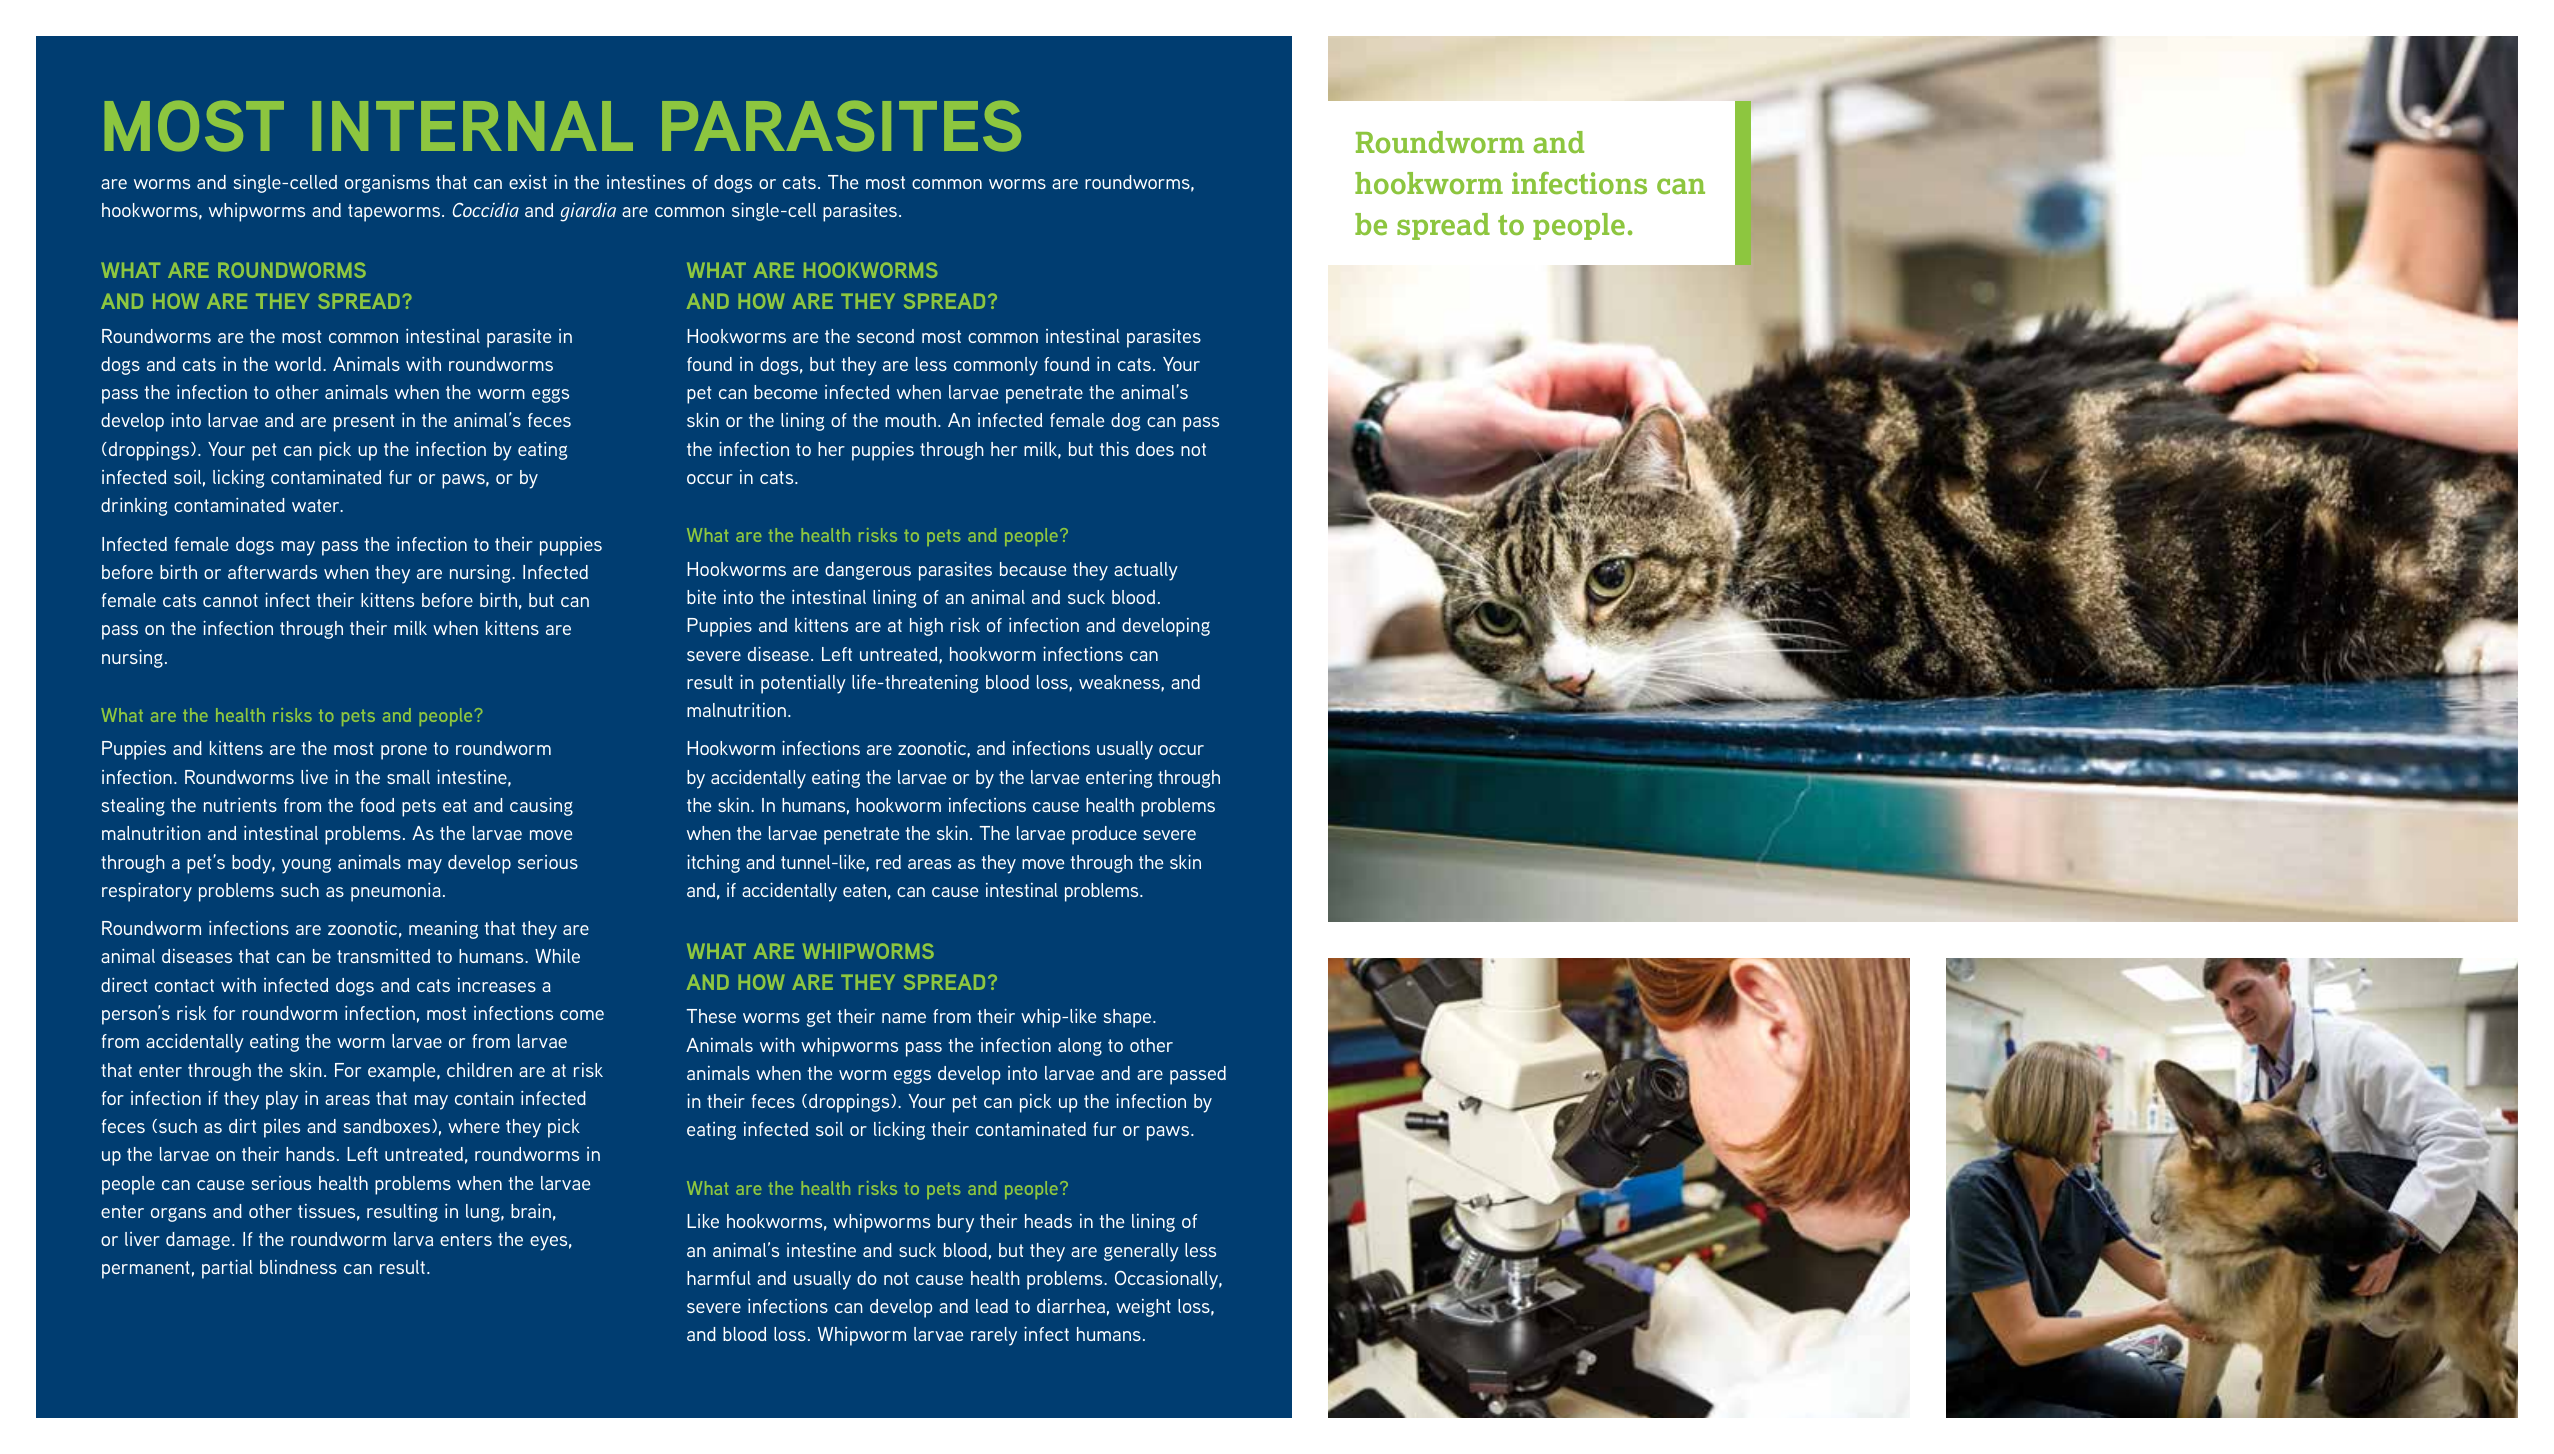 Image resolution: width=2554 pixels, height=1454 pixels. Describe the element at coordinates (227, 1269) in the page. I see `partial` at that location.
